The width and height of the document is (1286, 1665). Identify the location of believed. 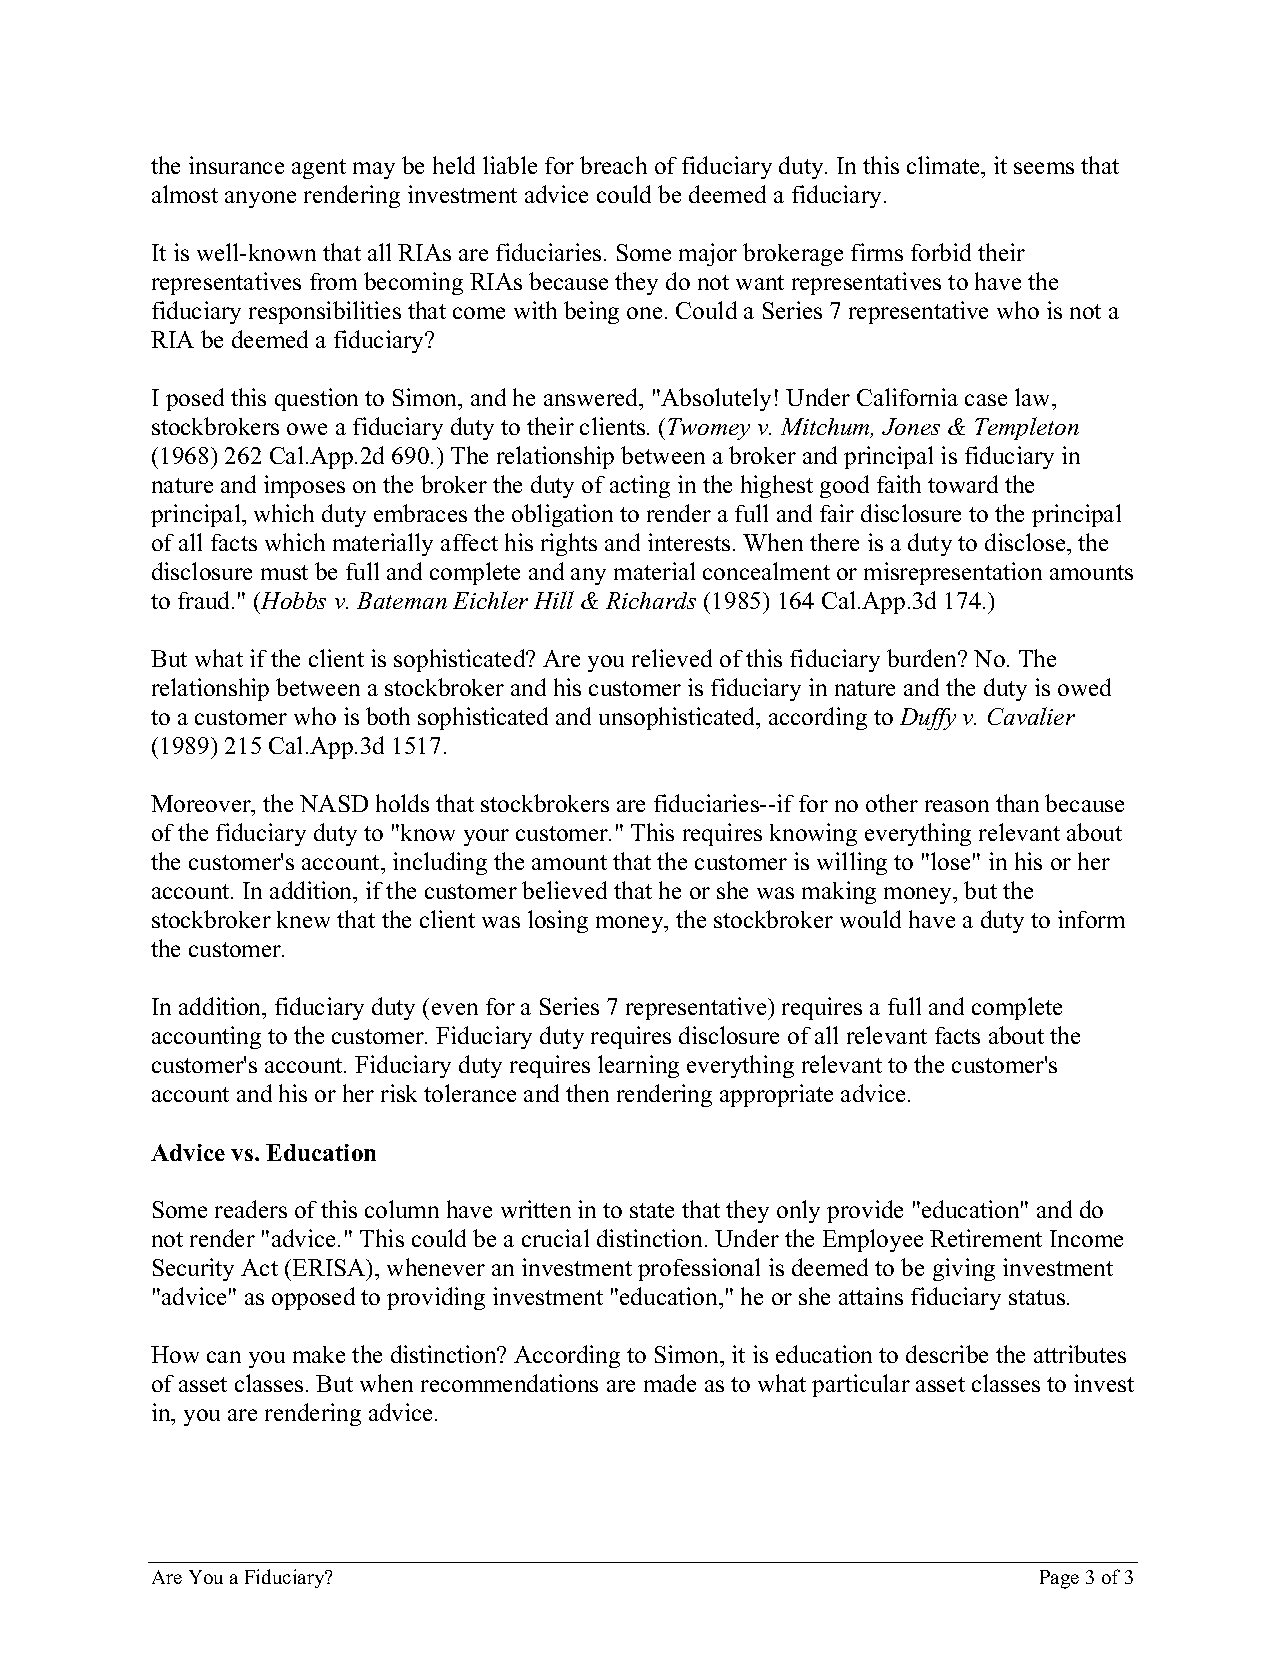
(564, 890).
